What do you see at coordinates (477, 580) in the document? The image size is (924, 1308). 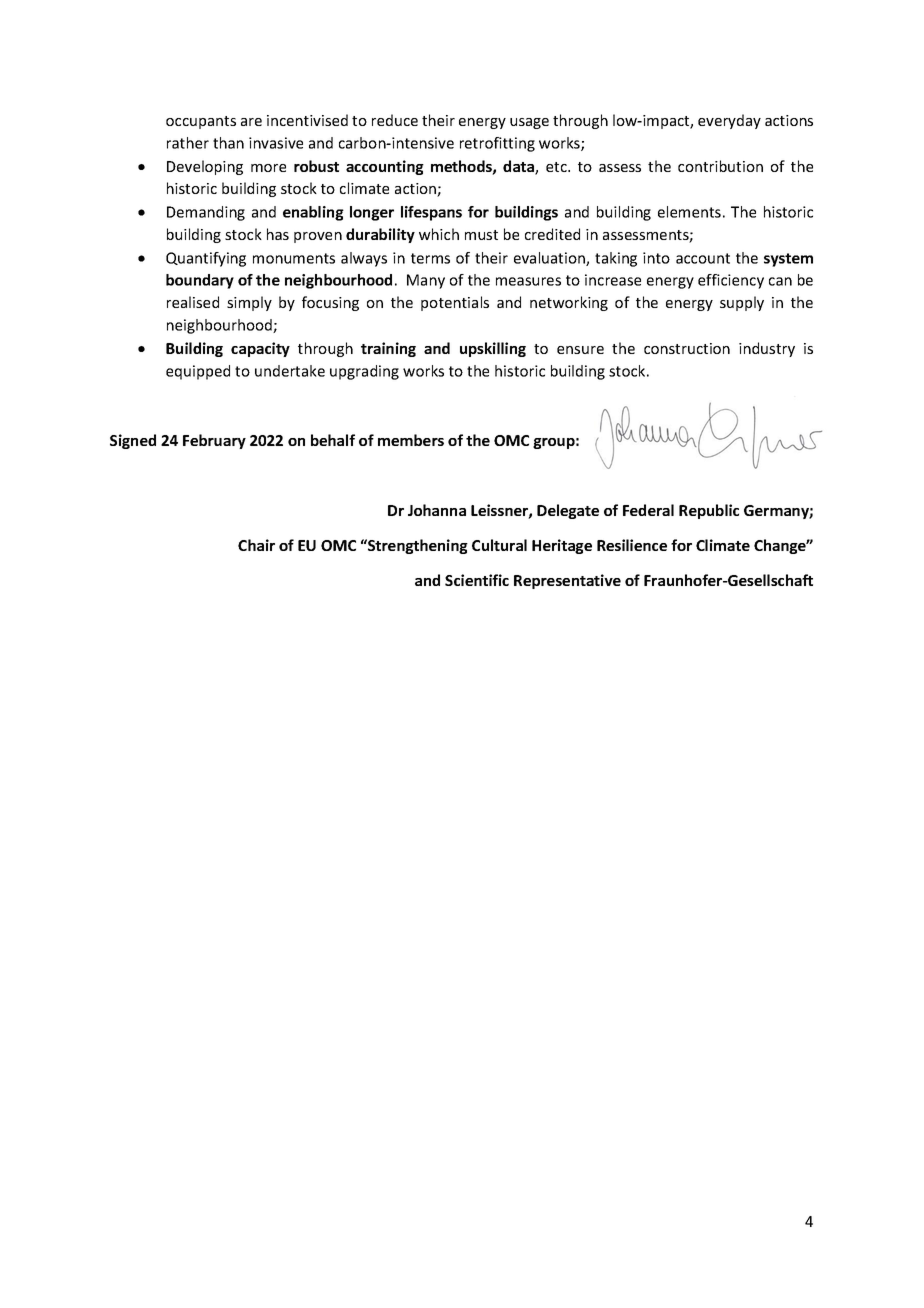 I see `Scientific` at bounding box center [477, 580].
